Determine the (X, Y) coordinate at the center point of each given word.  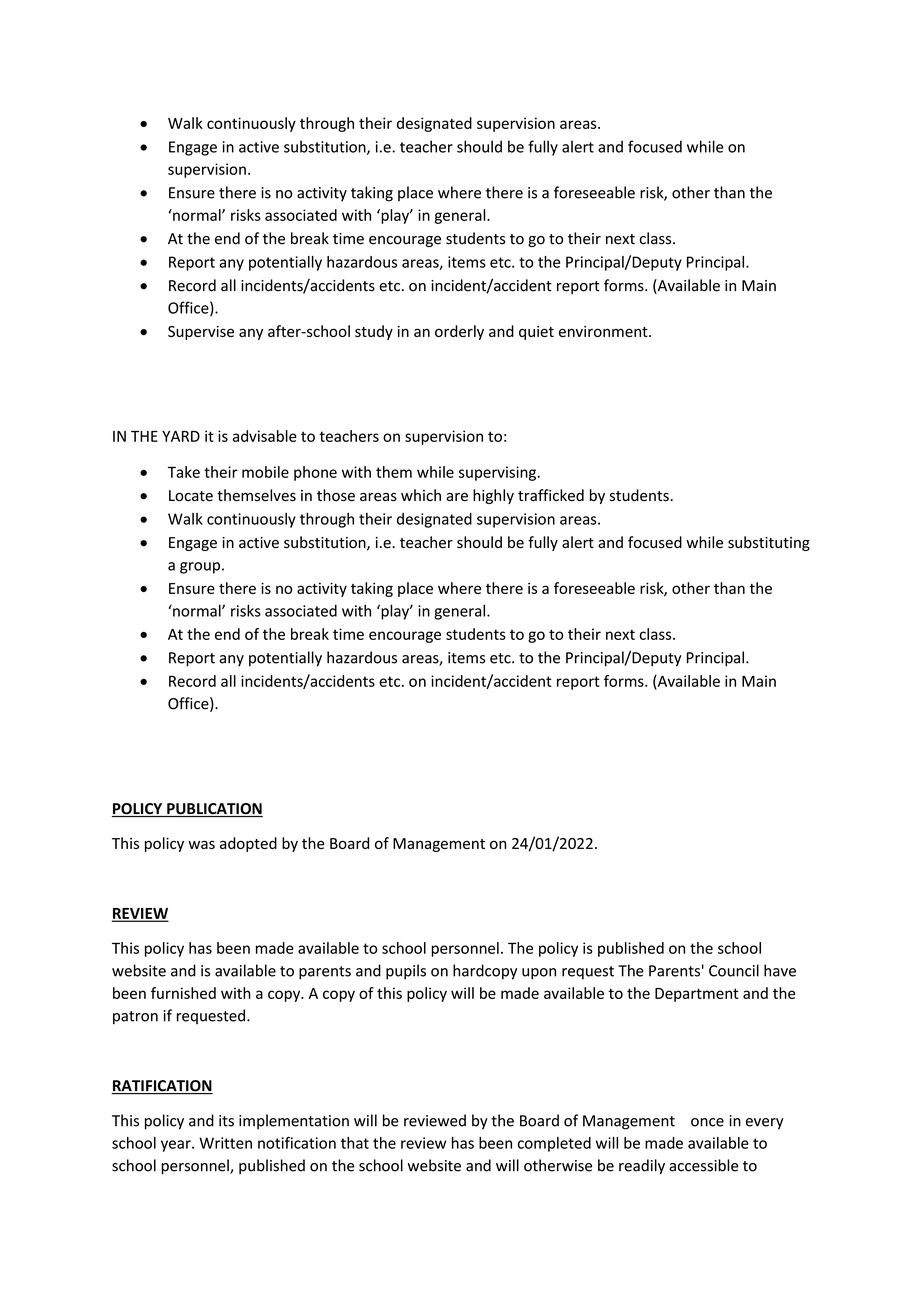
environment (604, 331)
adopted (248, 844)
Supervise (201, 333)
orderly (459, 332)
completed (554, 1144)
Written (225, 1143)
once (707, 1122)
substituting (769, 543)
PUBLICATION (214, 810)
